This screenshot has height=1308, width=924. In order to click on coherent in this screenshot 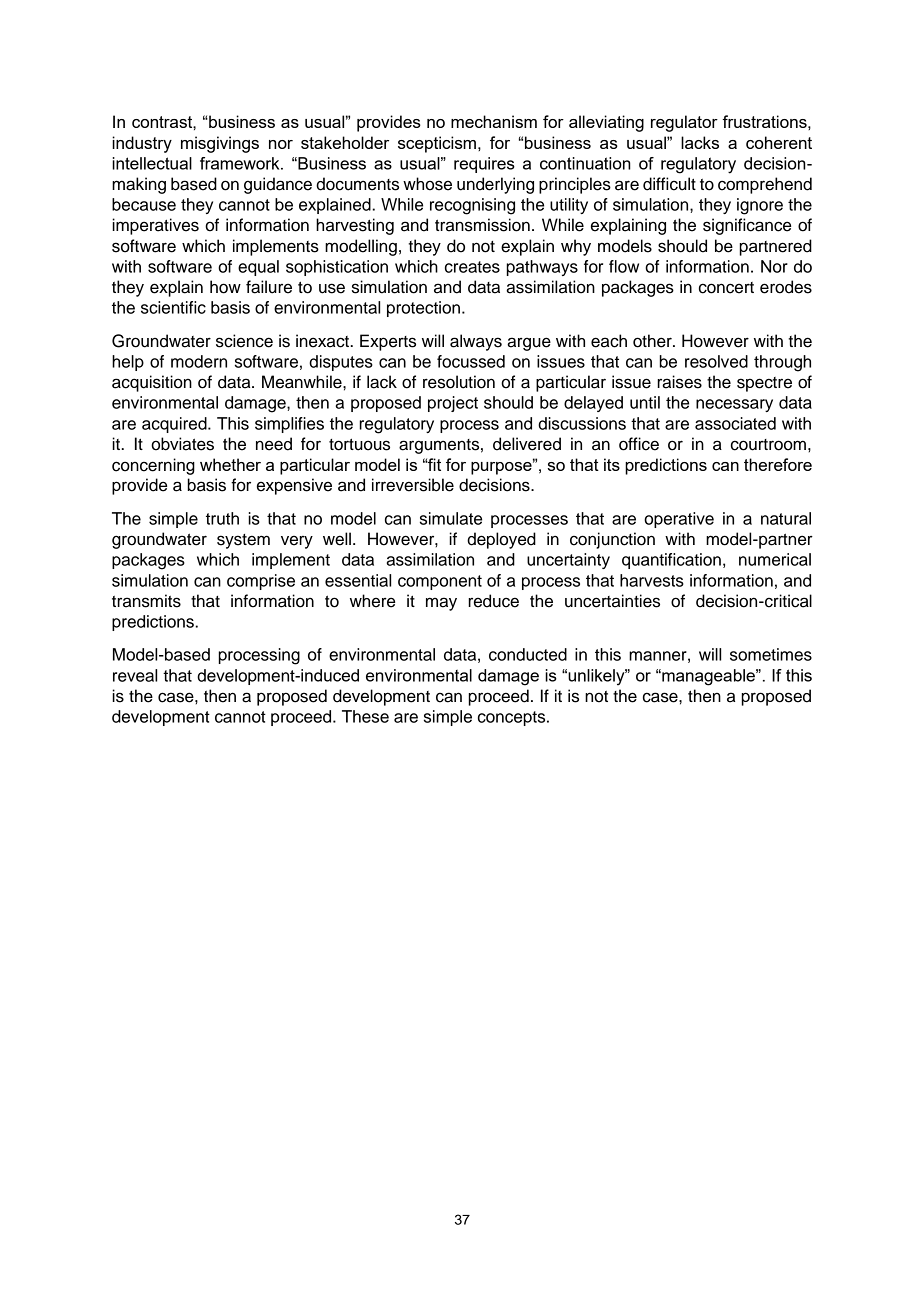, I will do `click(779, 142)`.
